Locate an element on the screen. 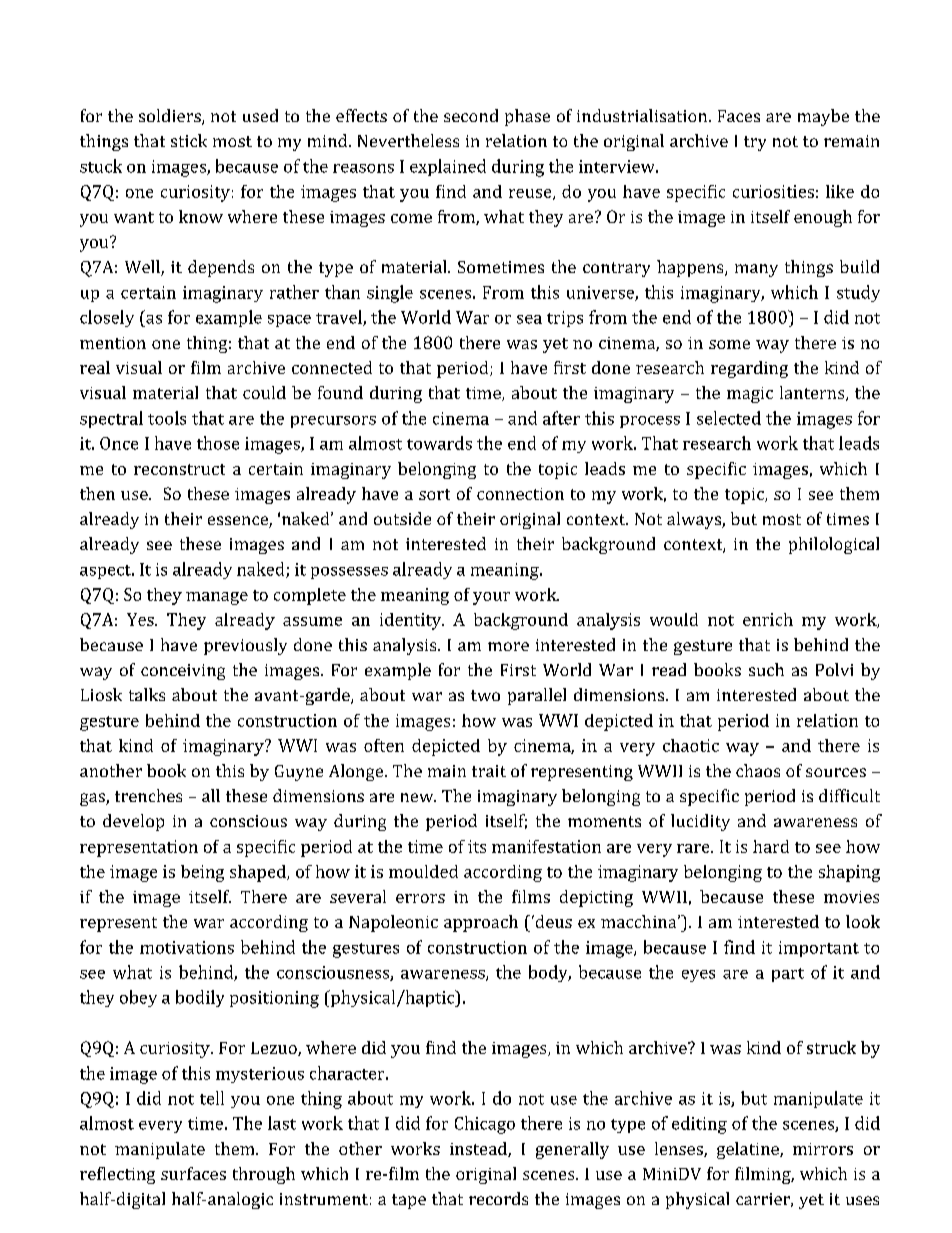  explained is located at coordinates (448, 167).
